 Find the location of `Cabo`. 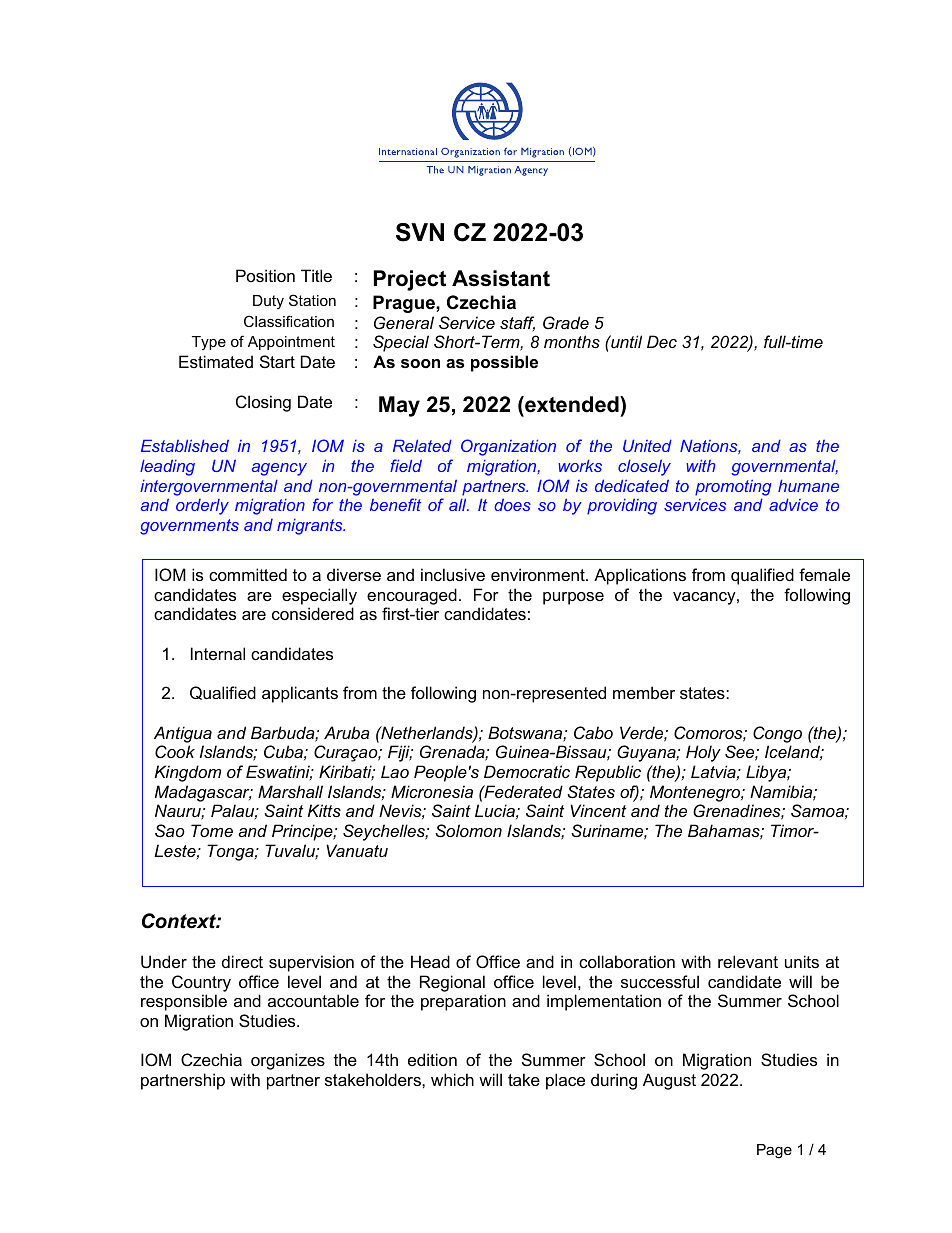

Cabo is located at coordinates (593, 732).
